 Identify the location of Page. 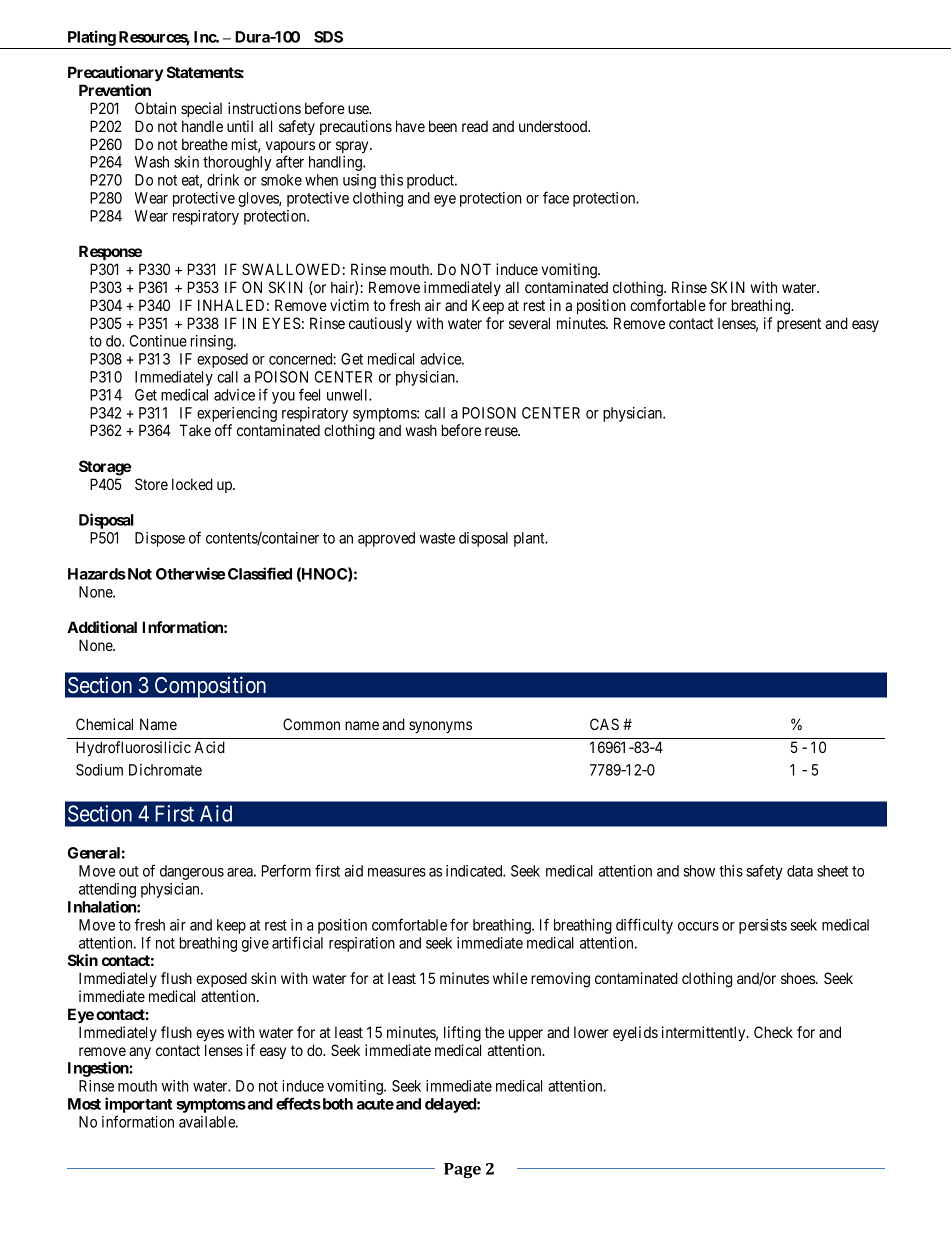
(462, 1171).
